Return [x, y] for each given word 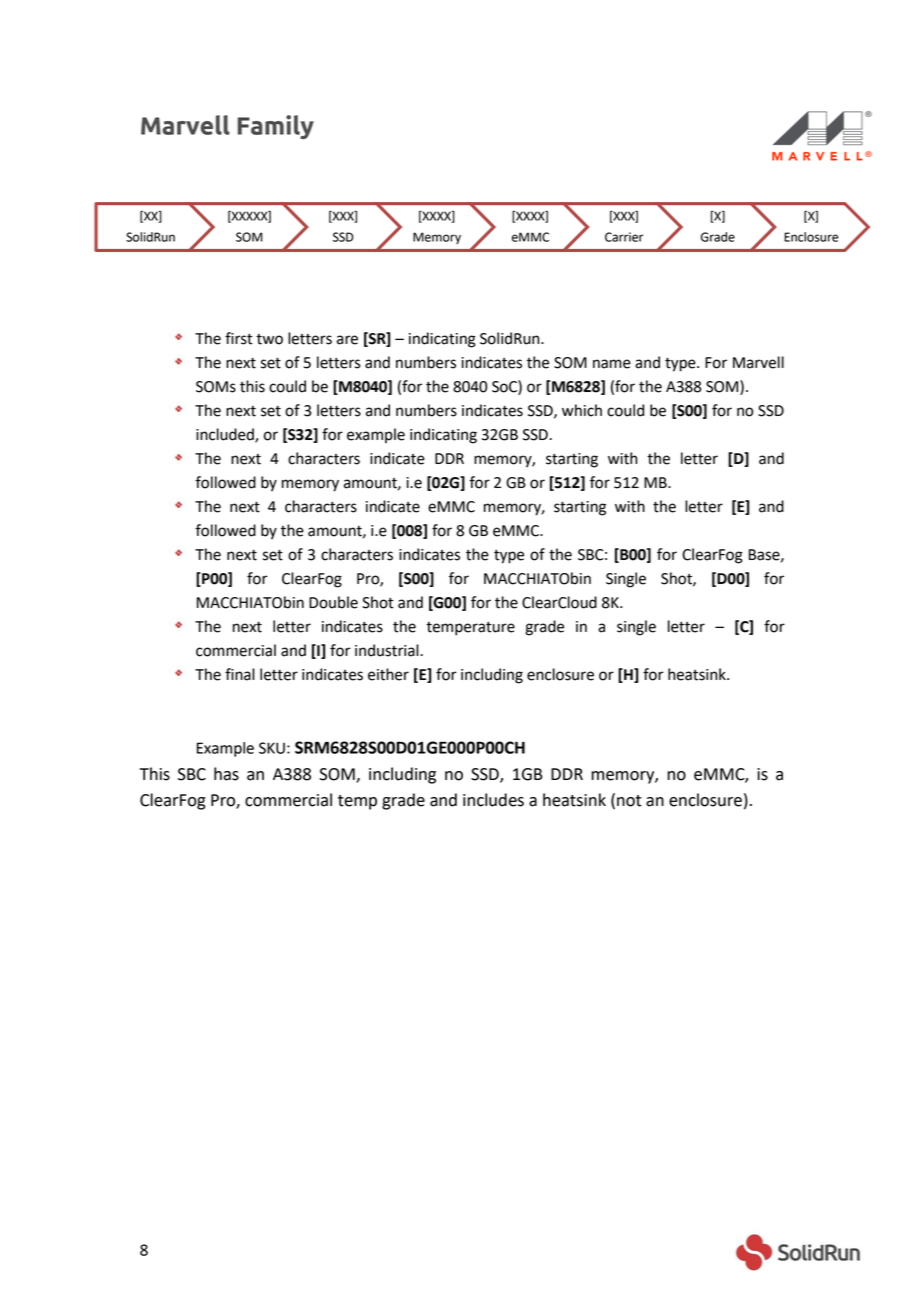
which [582, 410]
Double [333, 602]
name [612, 364]
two [269, 339]
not [629, 801]
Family [276, 127]
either [388, 674]
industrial [388, 650]
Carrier [624, 237]
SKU [272, 748]
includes [493, 800]
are [347, 340]
